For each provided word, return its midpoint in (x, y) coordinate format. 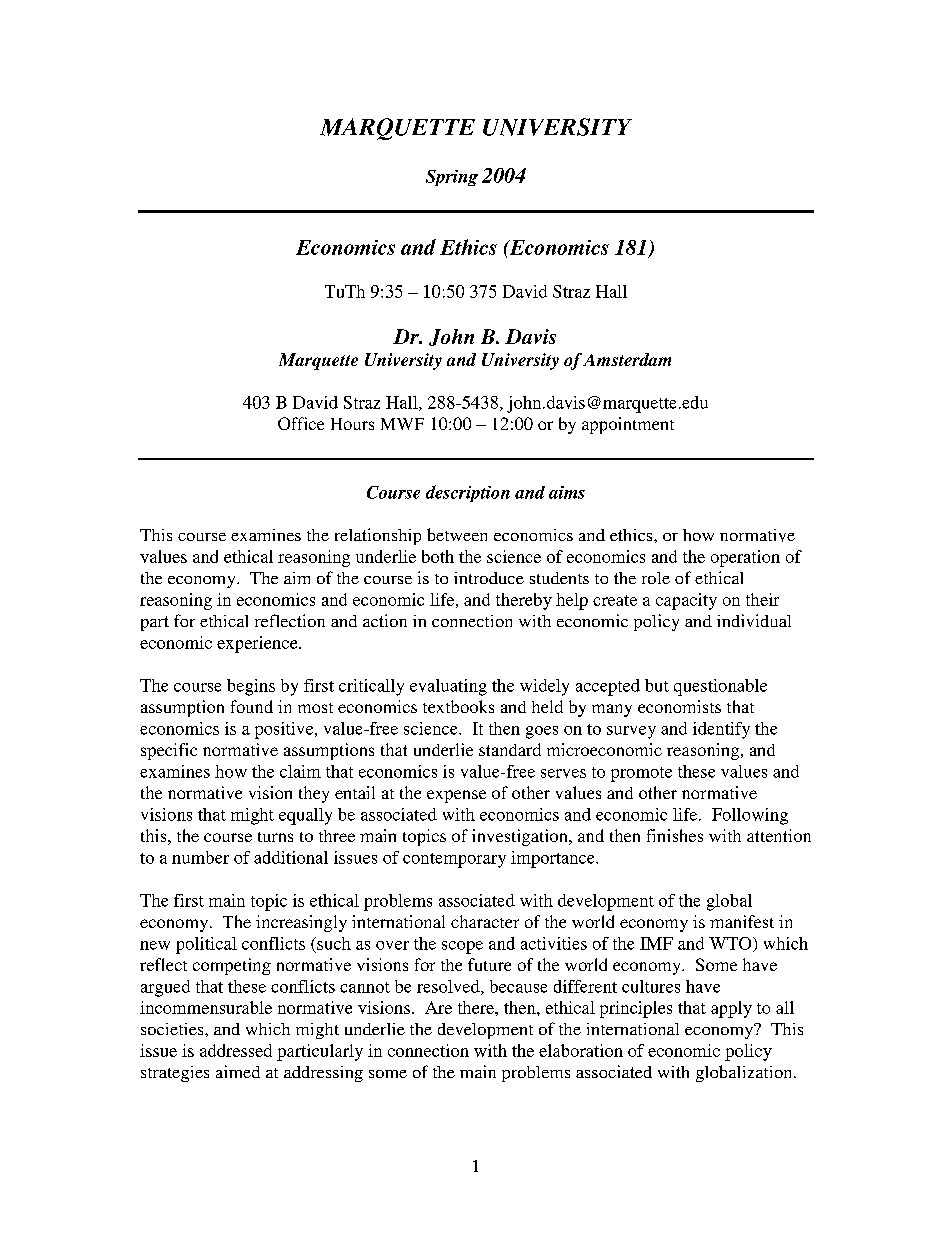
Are (438, 1007)
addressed (236, 1050)
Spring (452, 178)
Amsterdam (627, 359)
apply (731, 1009)
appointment (628, 425)
